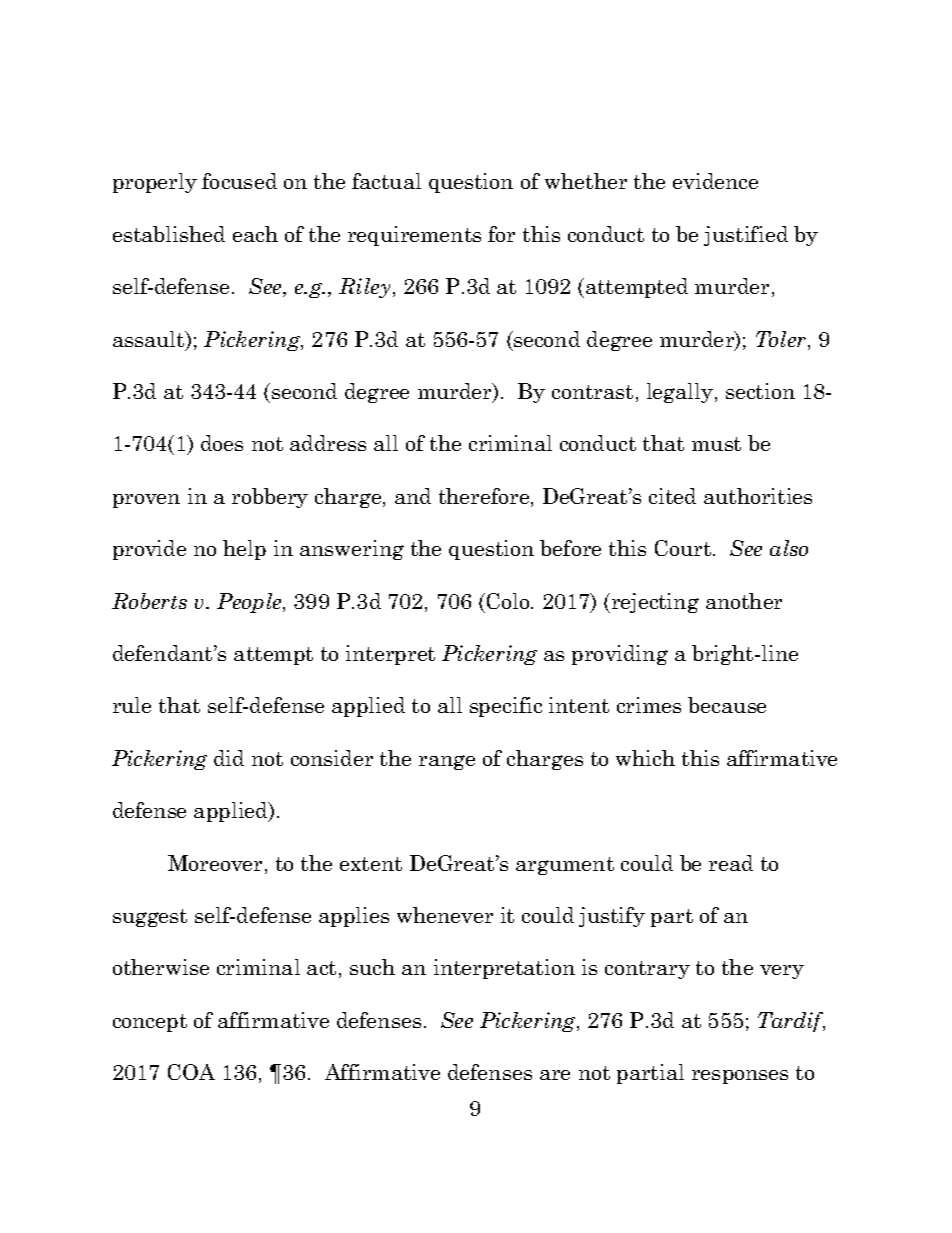 The width and height of the screenshot is (952, 1233). Describe the element at coordinates (555, 1075) in the screenshot. I see `are` at that location.
